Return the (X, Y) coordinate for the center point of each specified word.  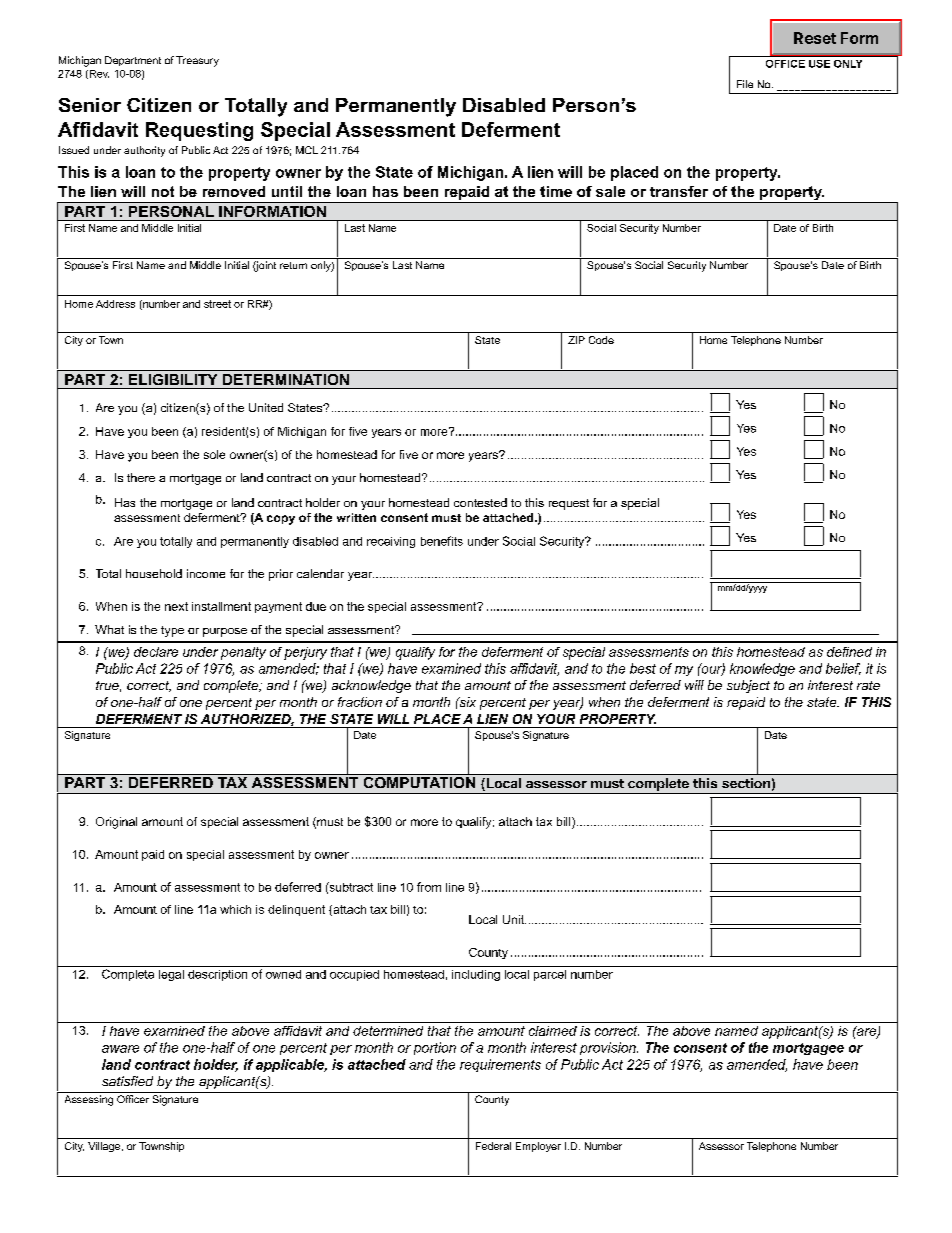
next (176, 606)
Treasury (197, 61)
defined (849, 652)
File (745, 84)
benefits (442, 541)
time (556, 191)
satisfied (127, 1081)
